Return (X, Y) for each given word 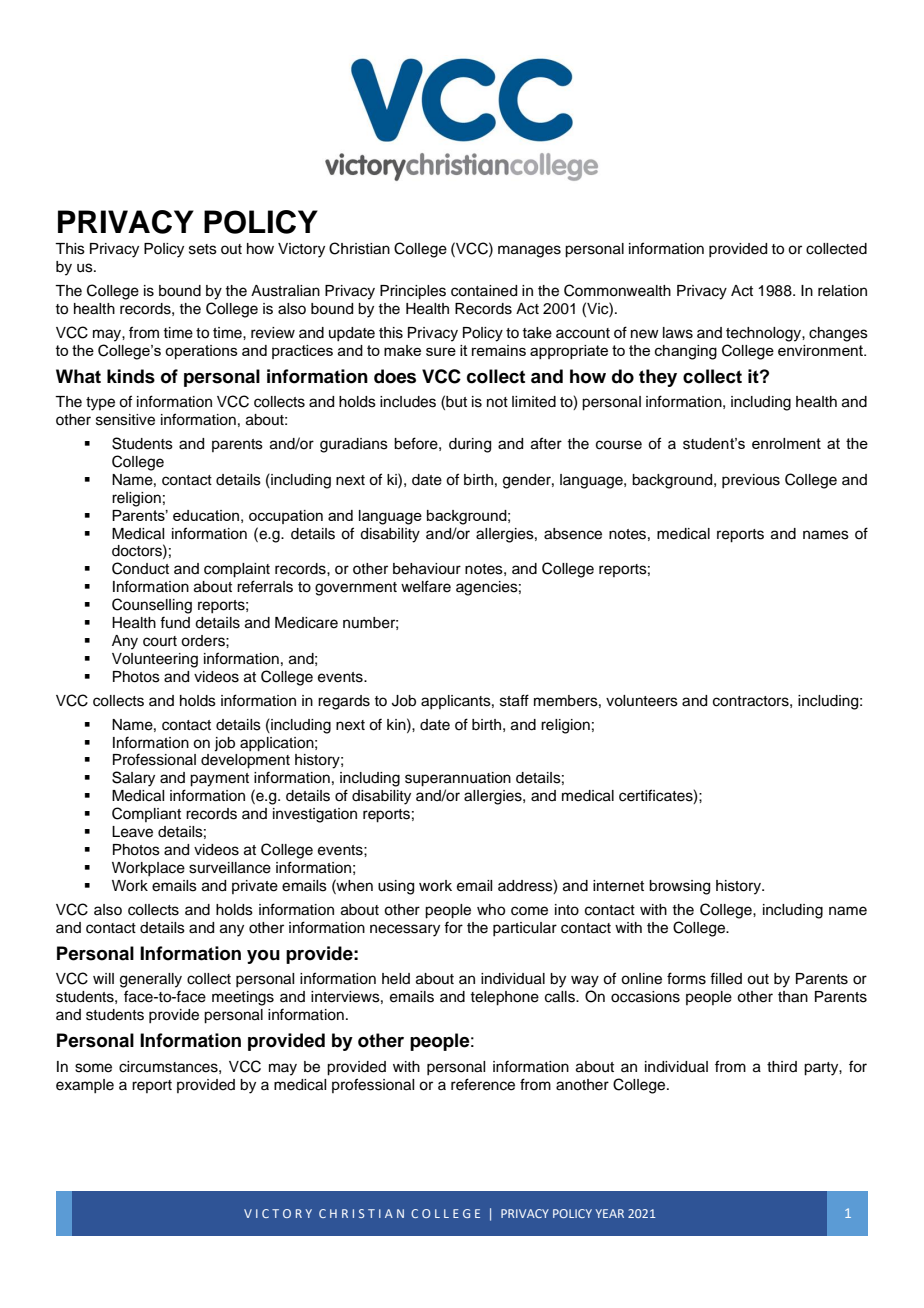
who (491, 910)
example (85, 1086)
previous (751, 481)
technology (764, 334)
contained (484, 291)
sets (203, 249)
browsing (679, 887)
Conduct (140, 568)
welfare (426, 586)
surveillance (230, 868)
